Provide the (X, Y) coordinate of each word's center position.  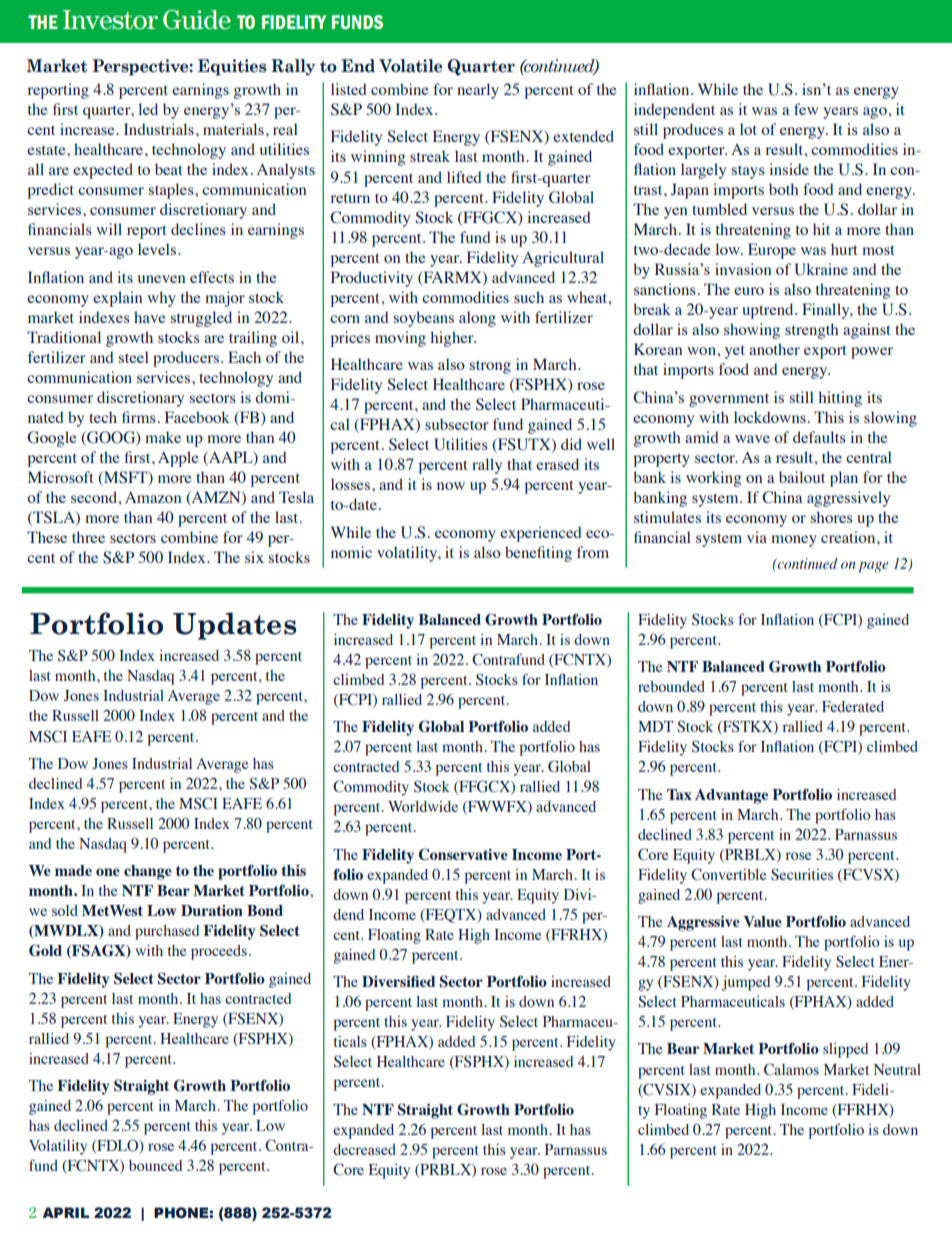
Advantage (731, 796)
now (451, 486)
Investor (110, 20)
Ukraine (821, 269)
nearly (478, 91)
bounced (155, 1165)
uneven (161, 279)
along (477, 319)
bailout (802, 477)
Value (762, 921)
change (148, 872)
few (806, 109)
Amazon (153, 497)
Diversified (398, 981)
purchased (167, 932)
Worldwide (423, 806)
